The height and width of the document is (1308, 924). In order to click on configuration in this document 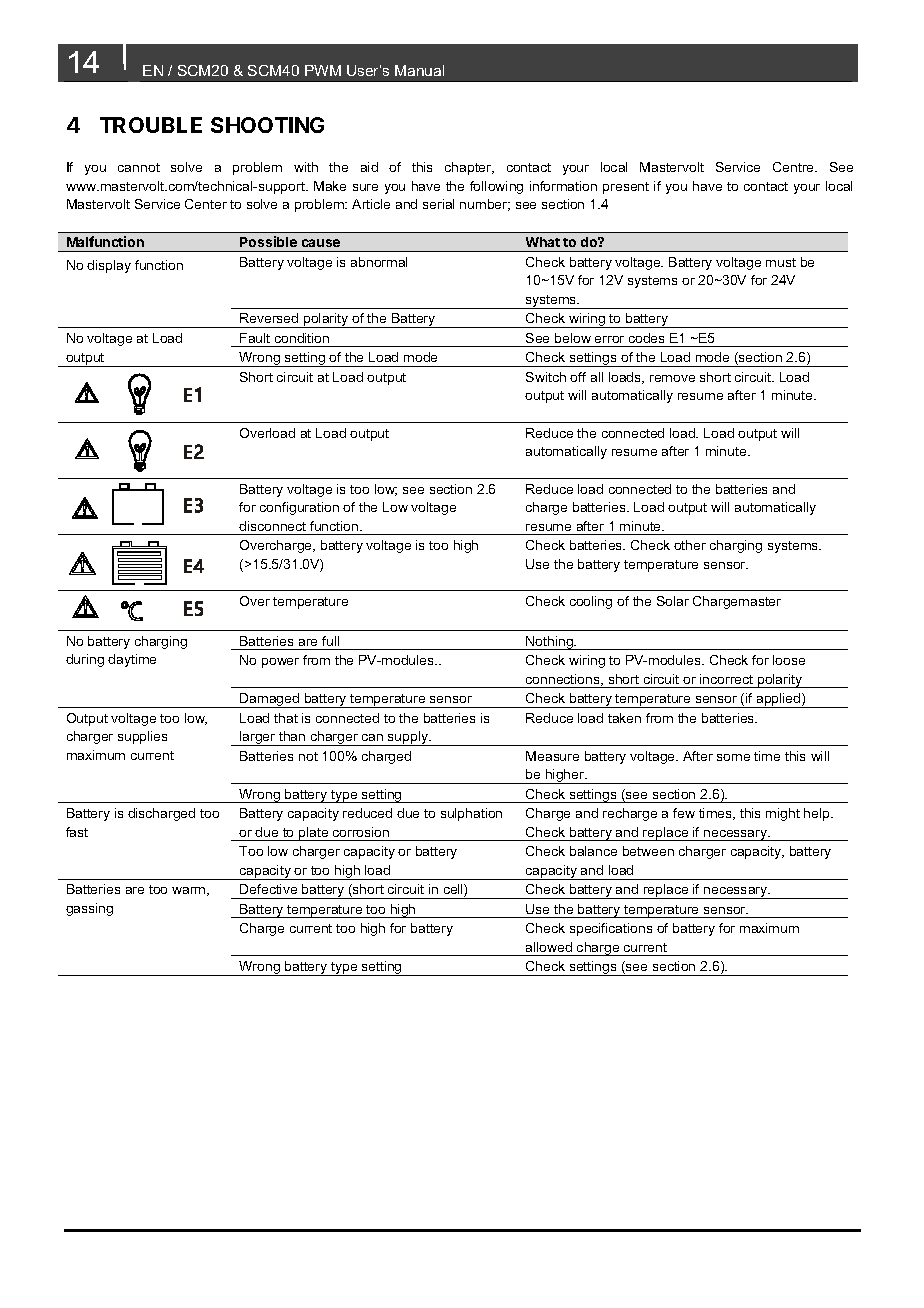, I will do `click(299, 508)`.
